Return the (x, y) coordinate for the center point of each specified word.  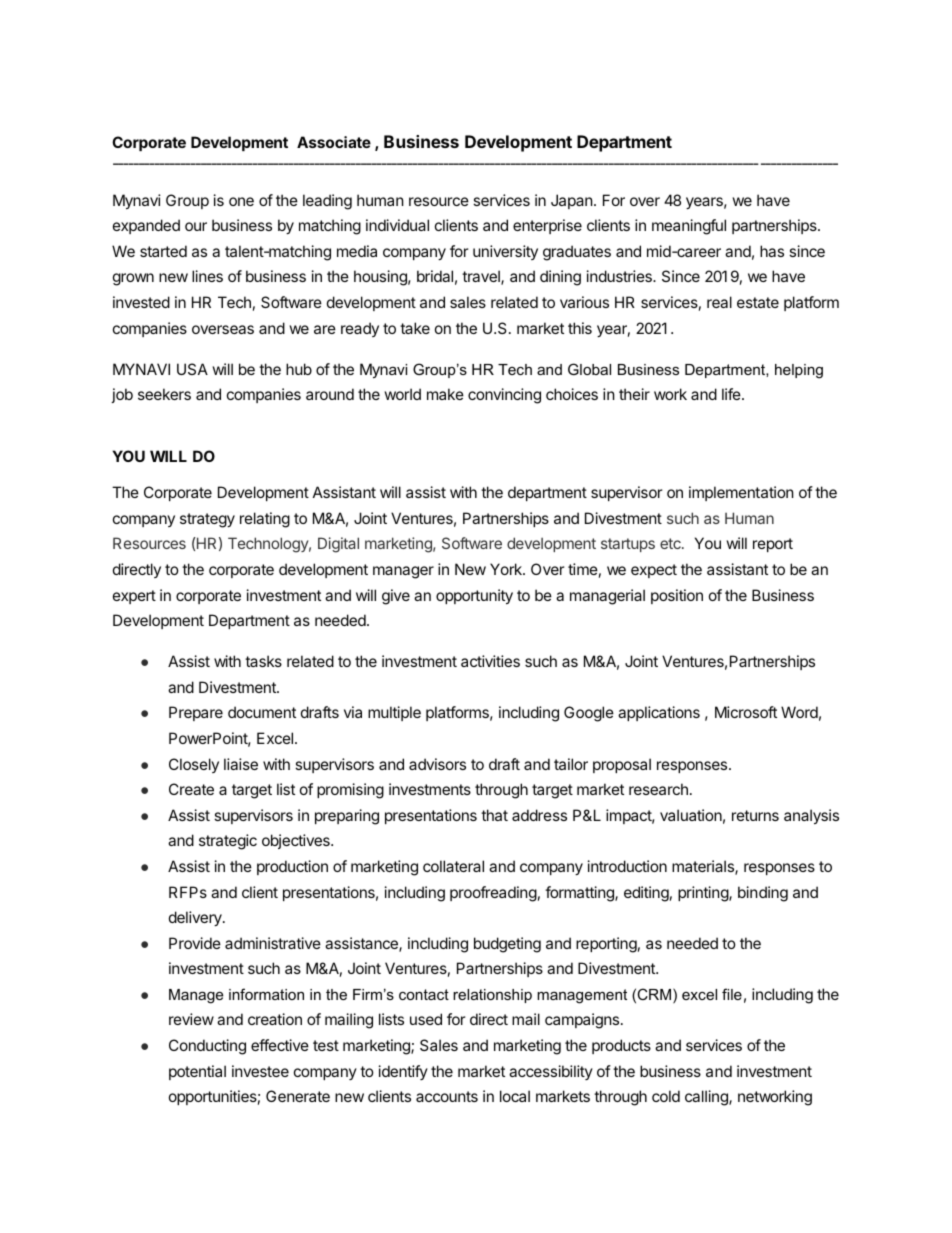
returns (755, 815)
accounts (447, 1096)
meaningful (689, 227)
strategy (207, 520)
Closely (194, 765)
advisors (437, 764)
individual (397, 225)
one (241, 201)
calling (707, 1098)
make (445, 394)
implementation (741, 493)
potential (197, 1072)
